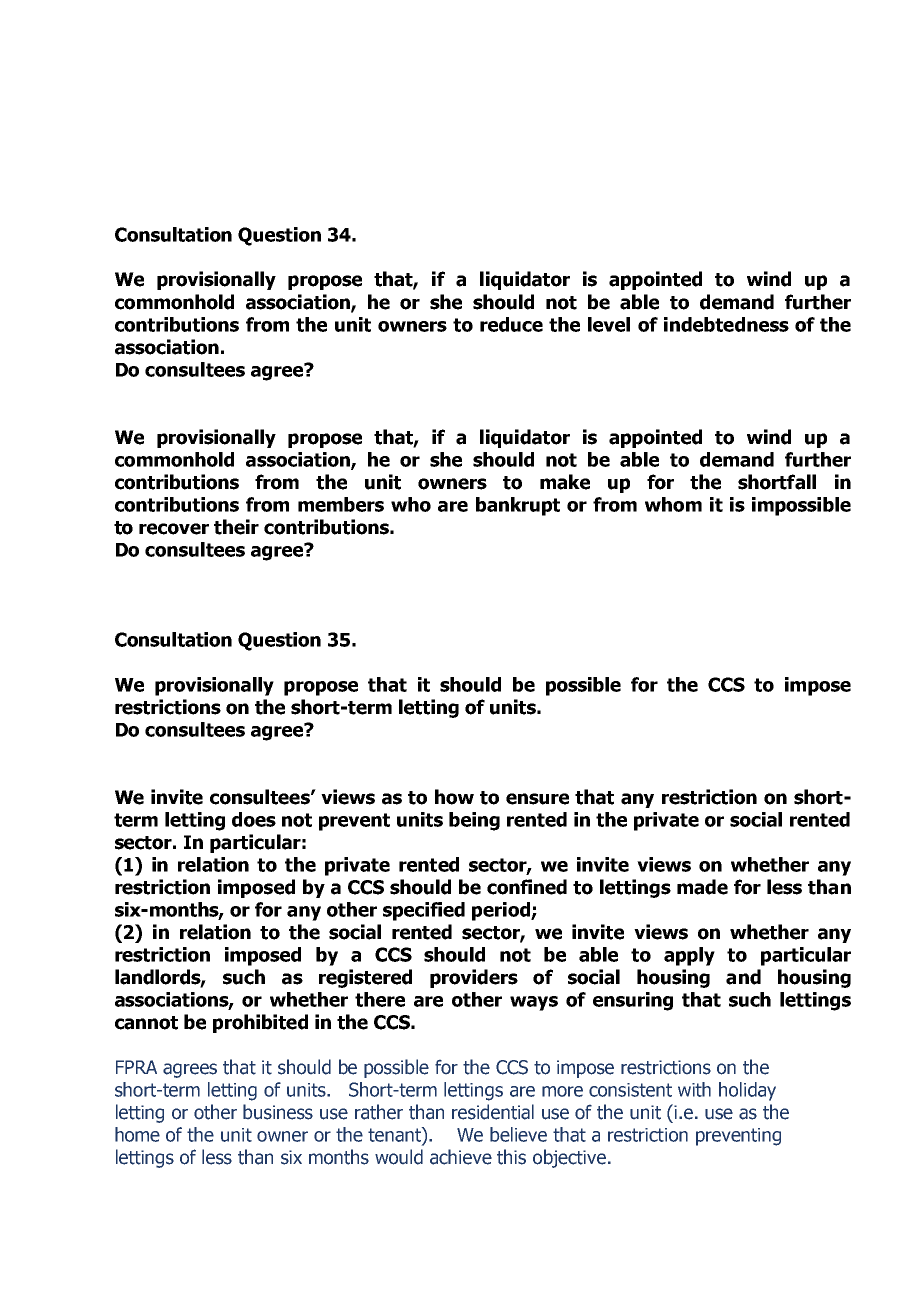  I want to click on reduce, so click(511, 324).
